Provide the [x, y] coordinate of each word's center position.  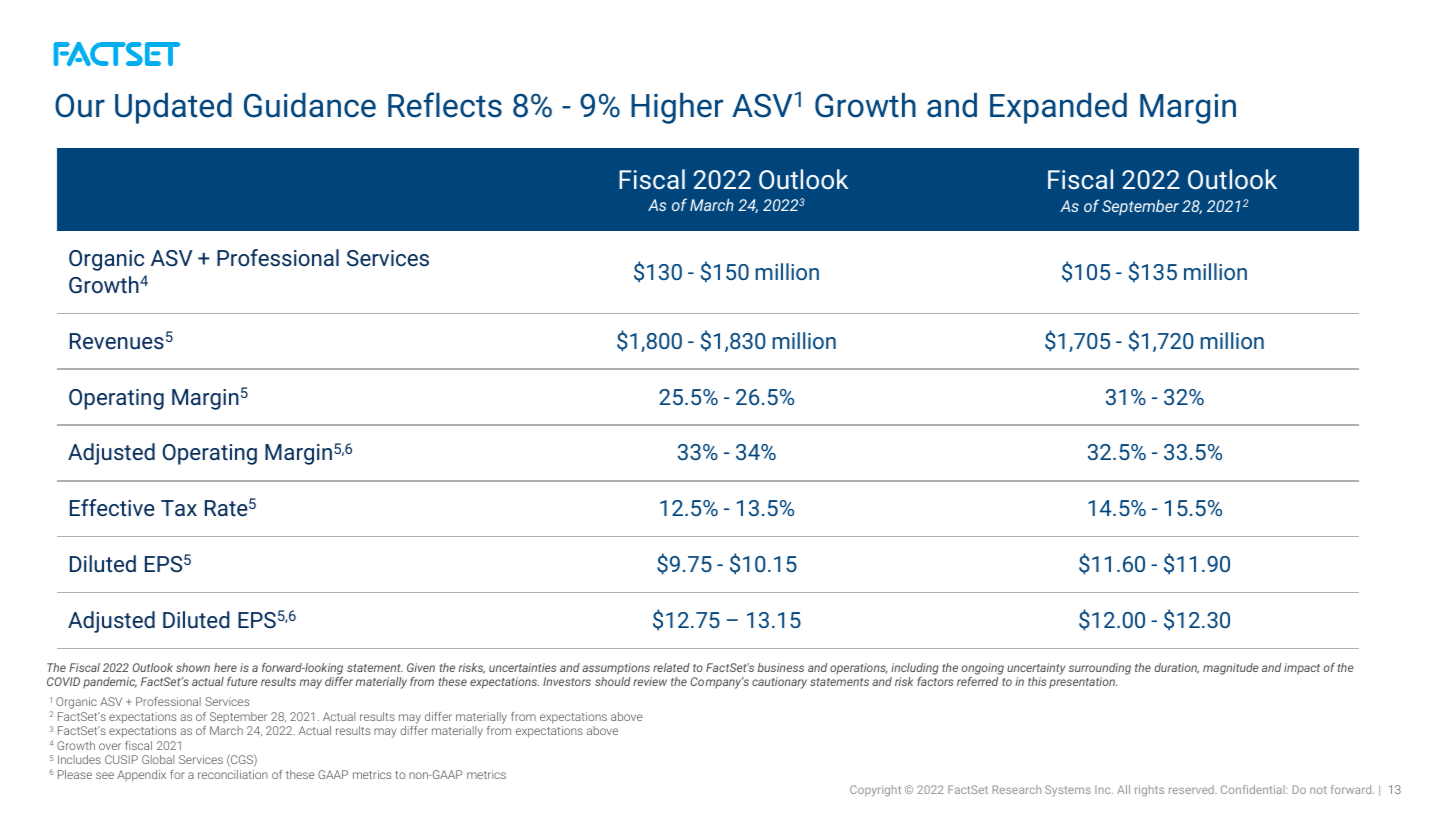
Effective [112, 507]
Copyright [875, 791]
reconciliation [233, 774]
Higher [677, 108]
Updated [173, 108]
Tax [179, 508]
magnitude [1231, 669]
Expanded [1058, 108]
